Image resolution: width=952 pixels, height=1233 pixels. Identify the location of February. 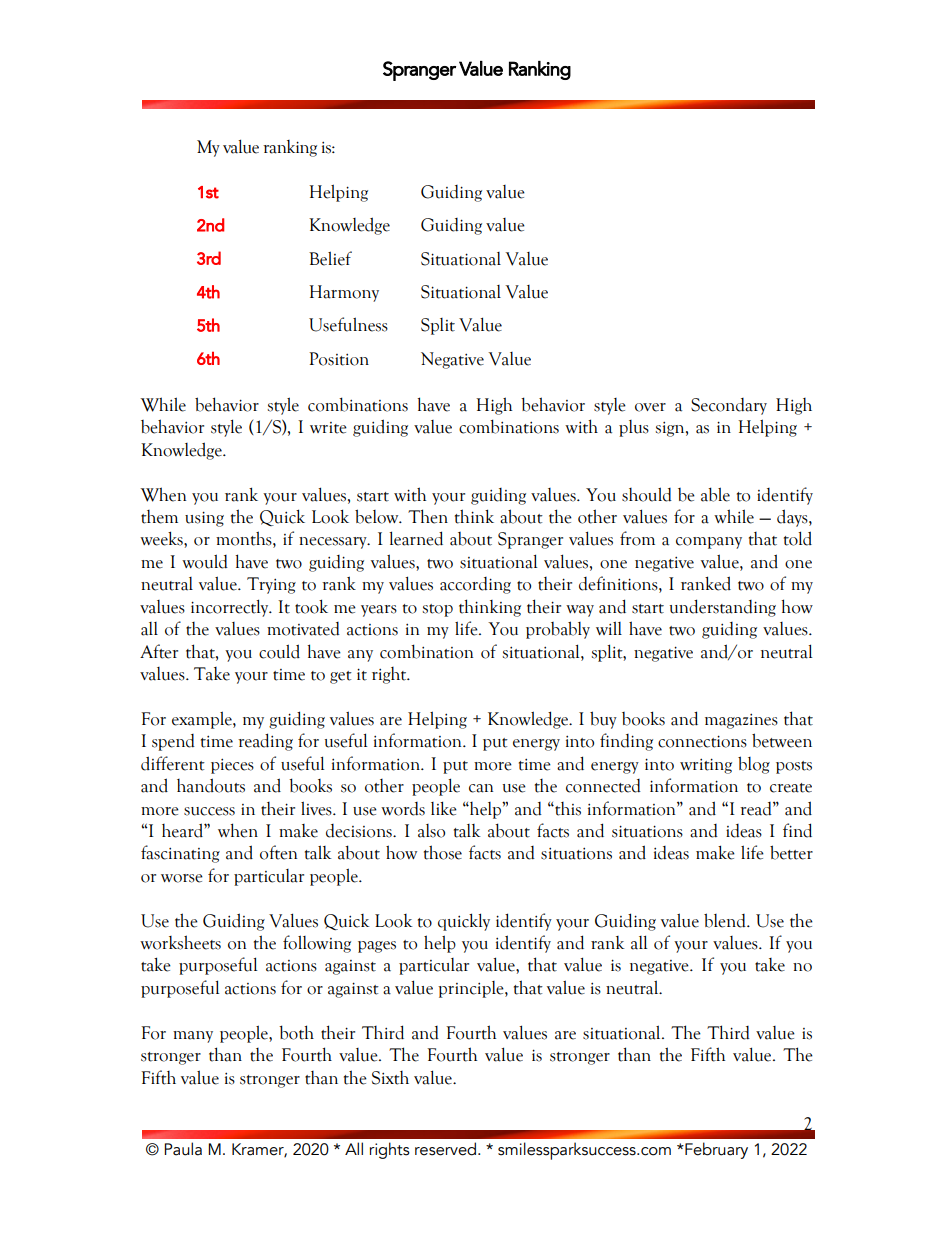
(715, 1150).
